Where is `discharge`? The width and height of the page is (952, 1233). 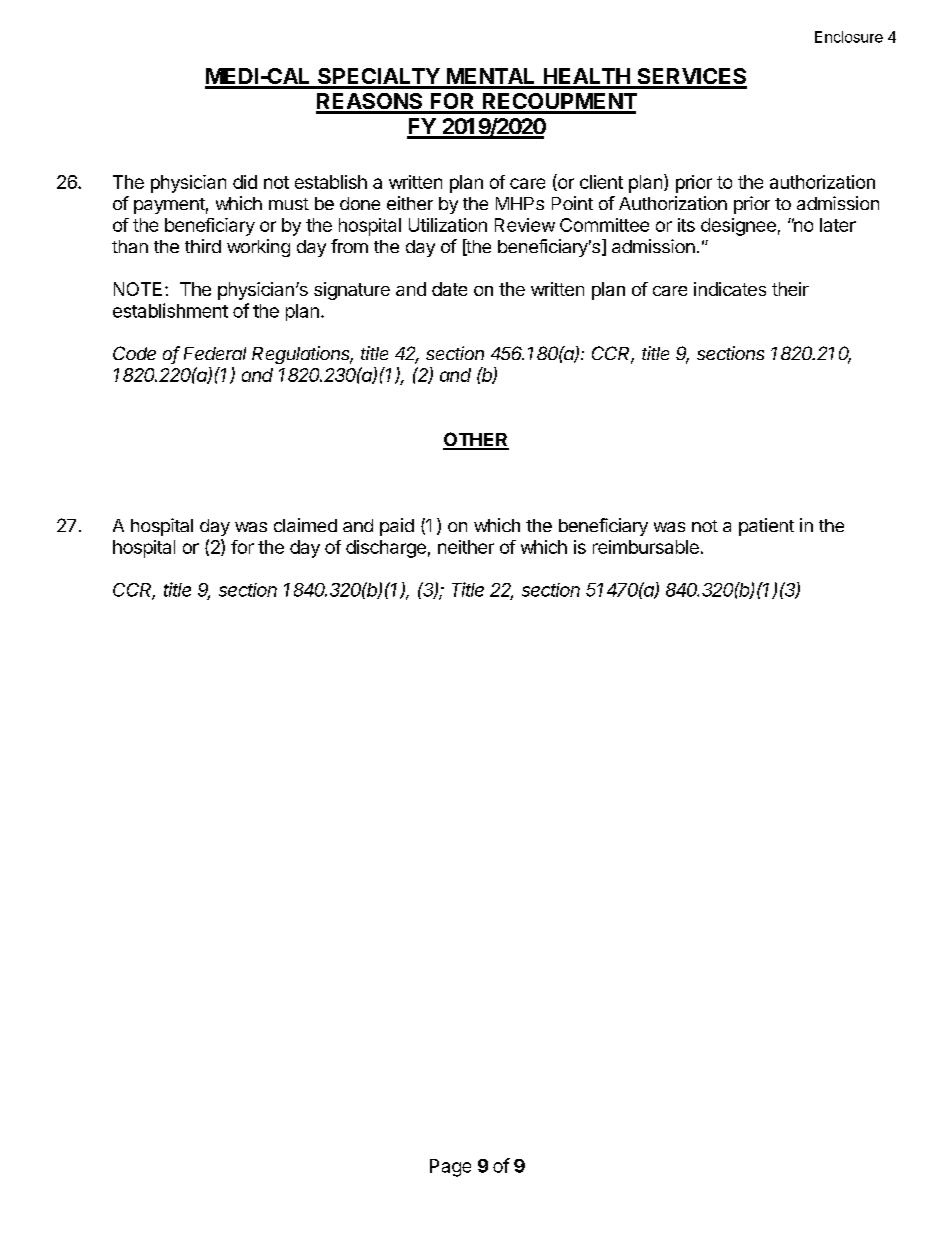 discharge is located at coordinates (386, 549).
